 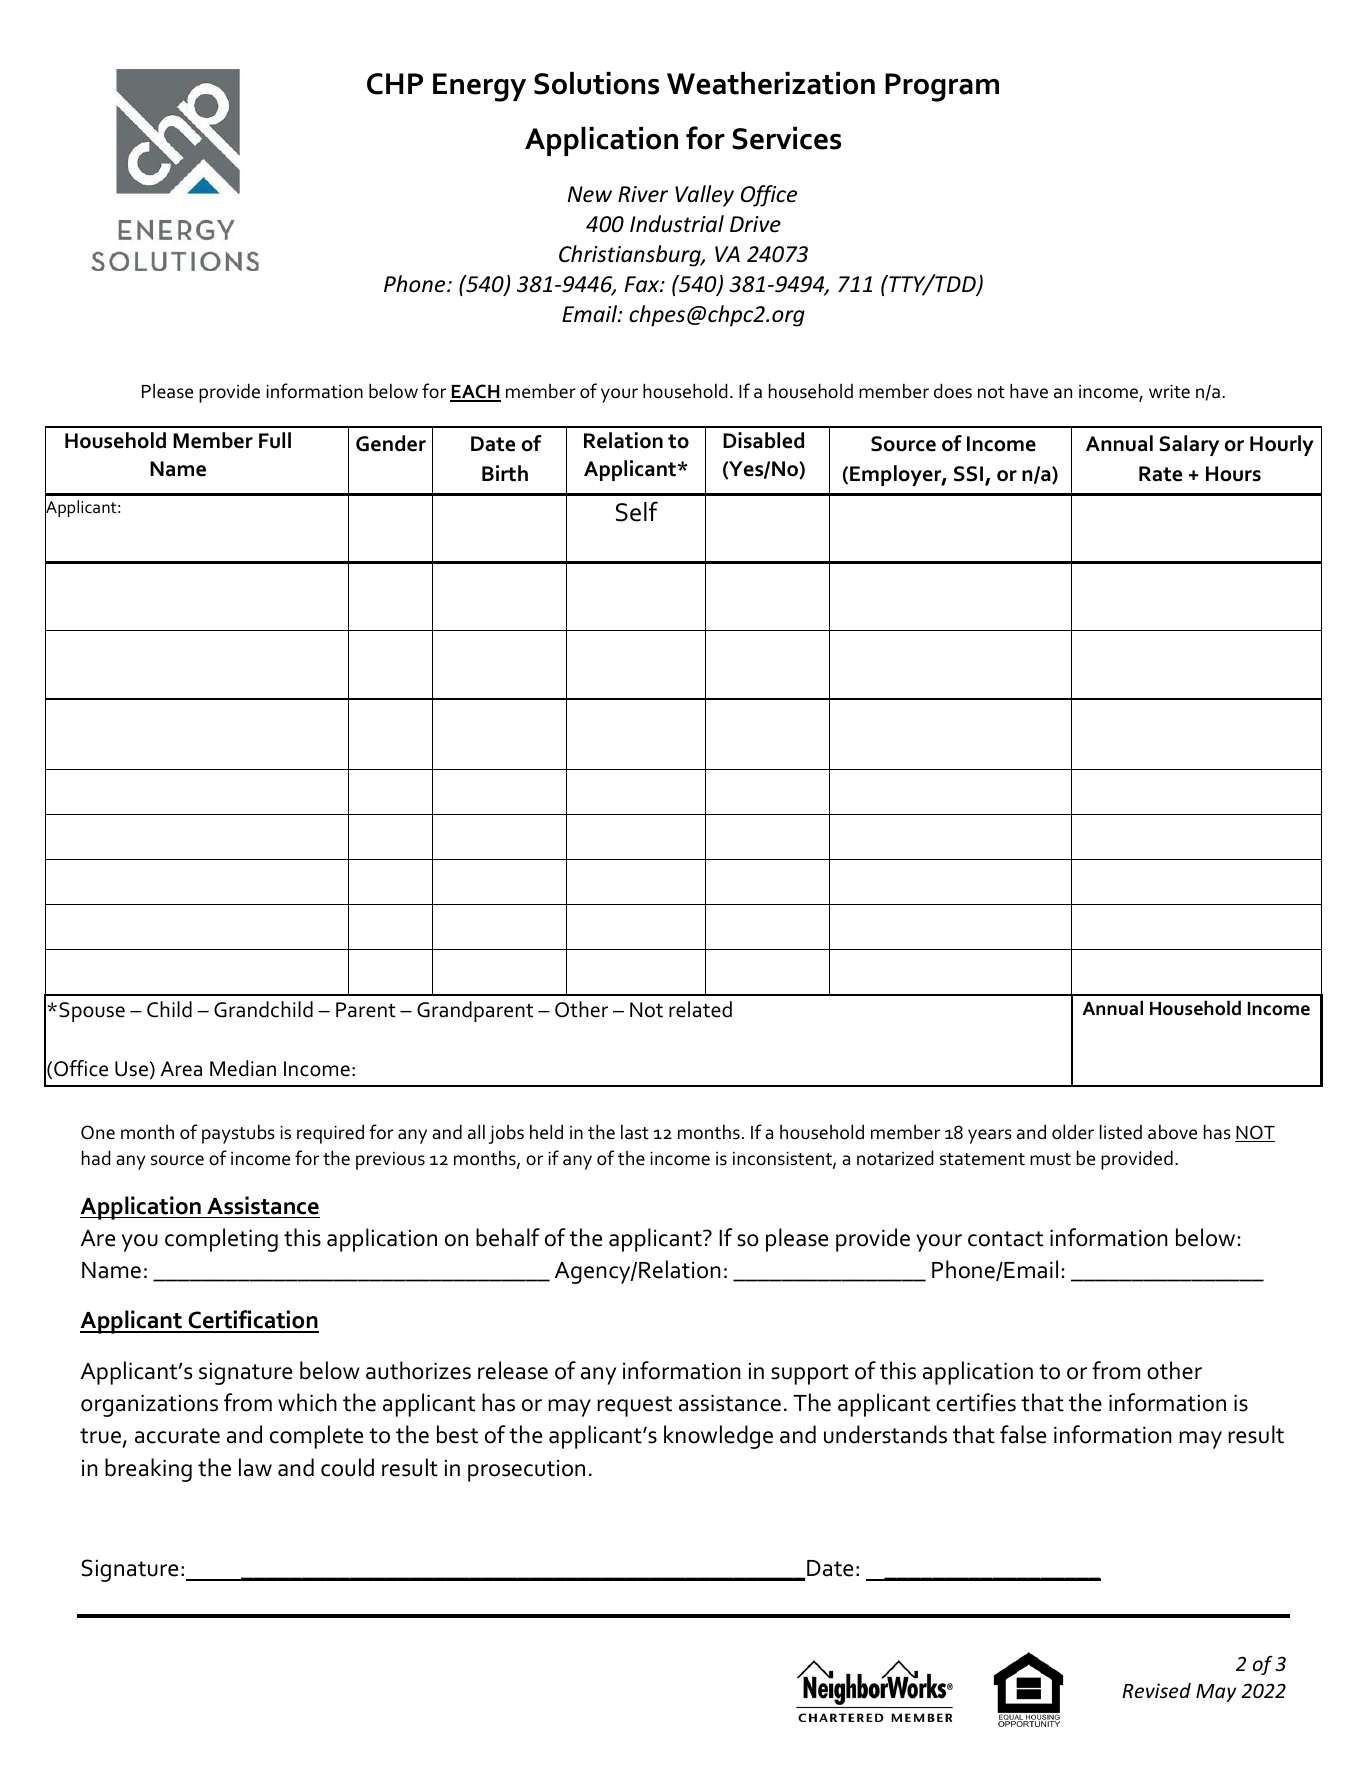 What do you see at coordinates (1189, 445) in the image?
I see `Salary` at bounding box center [1189, 445].
